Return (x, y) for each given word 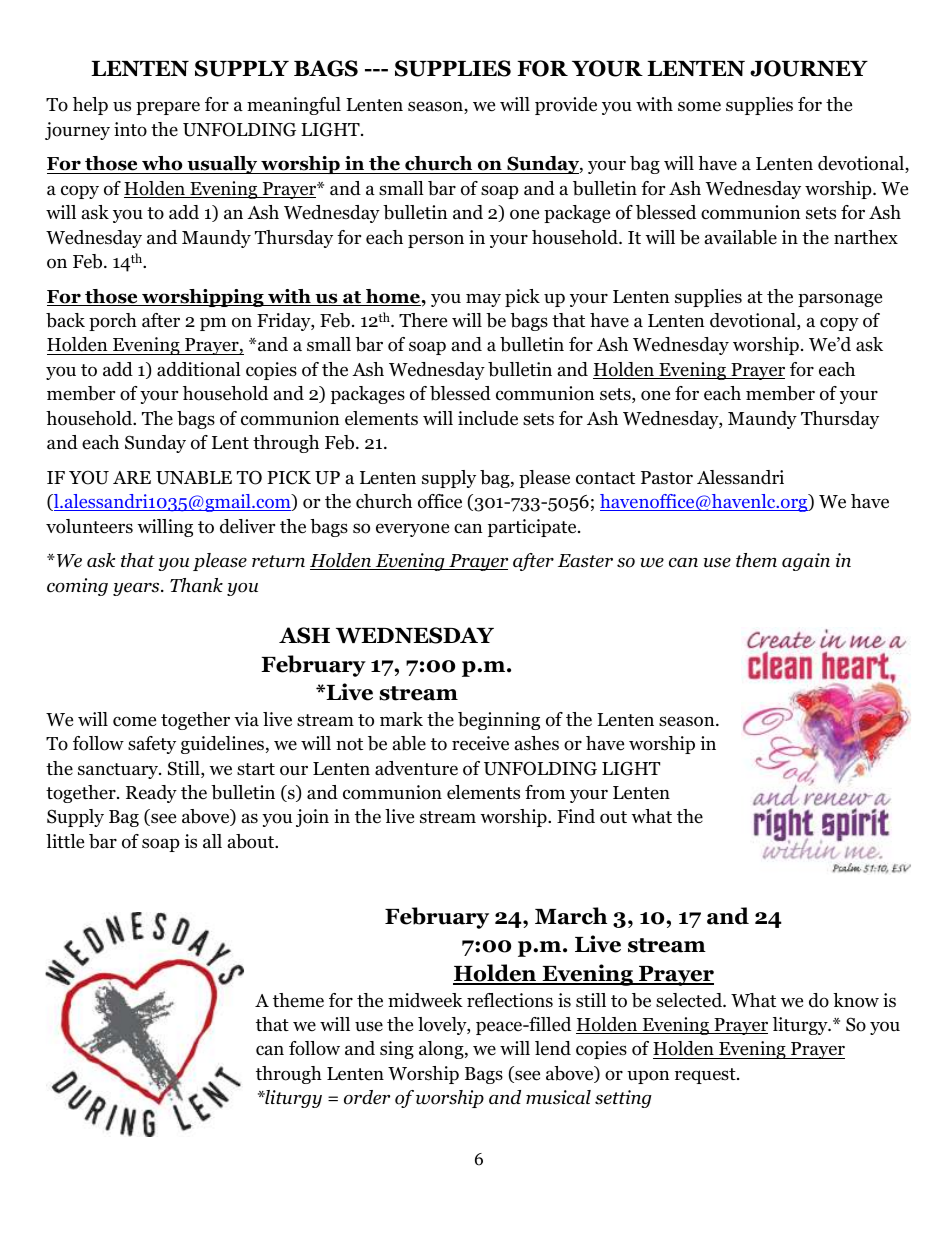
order (367, 1097)
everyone (412, 530)
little (65, 841)
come (134, 721)
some (699, 106)
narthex (866, 237)
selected (690, 1000)
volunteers (89, 526)
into (130, 129)
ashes (537, 743)
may (483, 300)
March (571, 916)
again (806, 562)
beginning (499, 721)
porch (113, 322)
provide (566, 106)
